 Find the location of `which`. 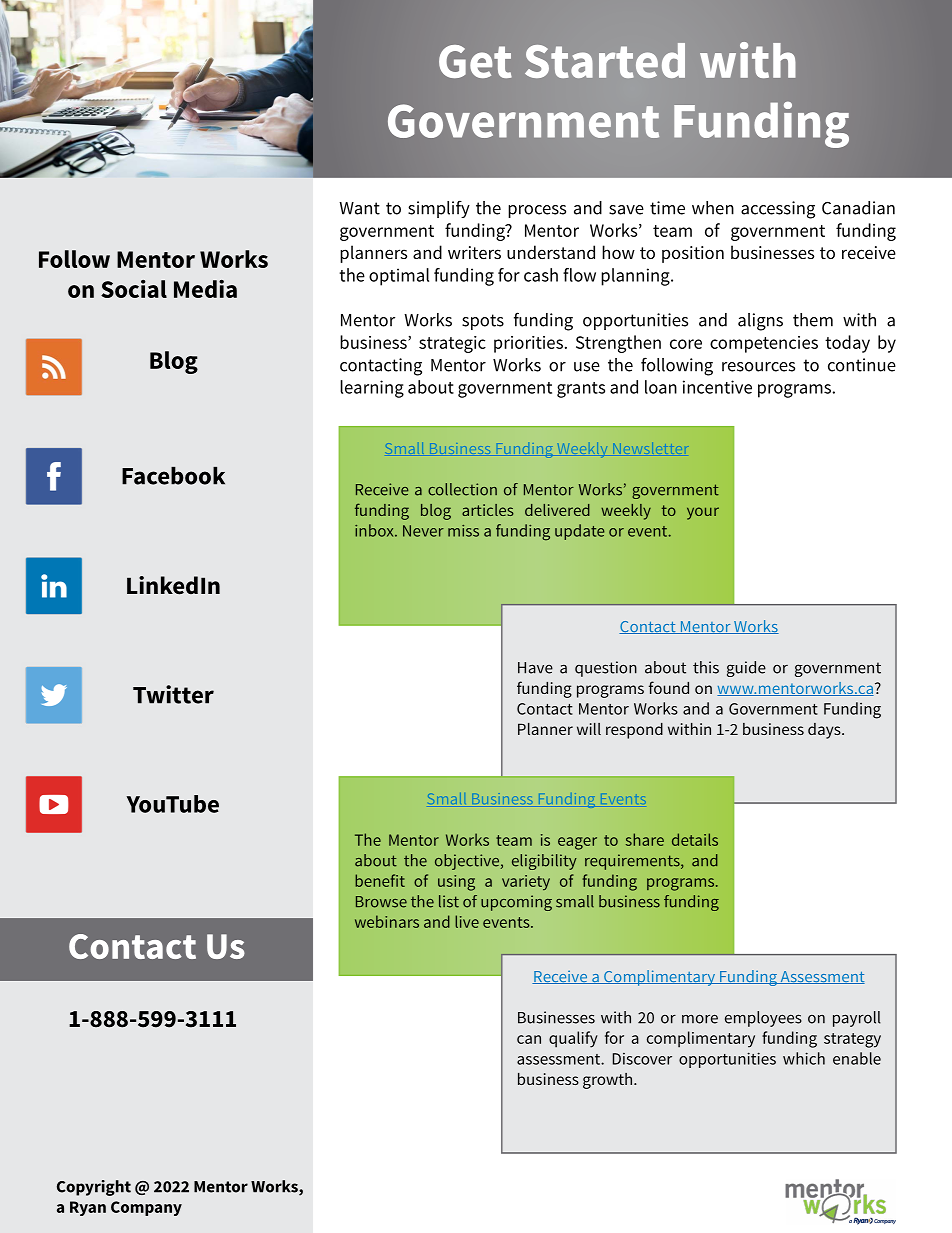

which is located at coordinates (804, 1058).
